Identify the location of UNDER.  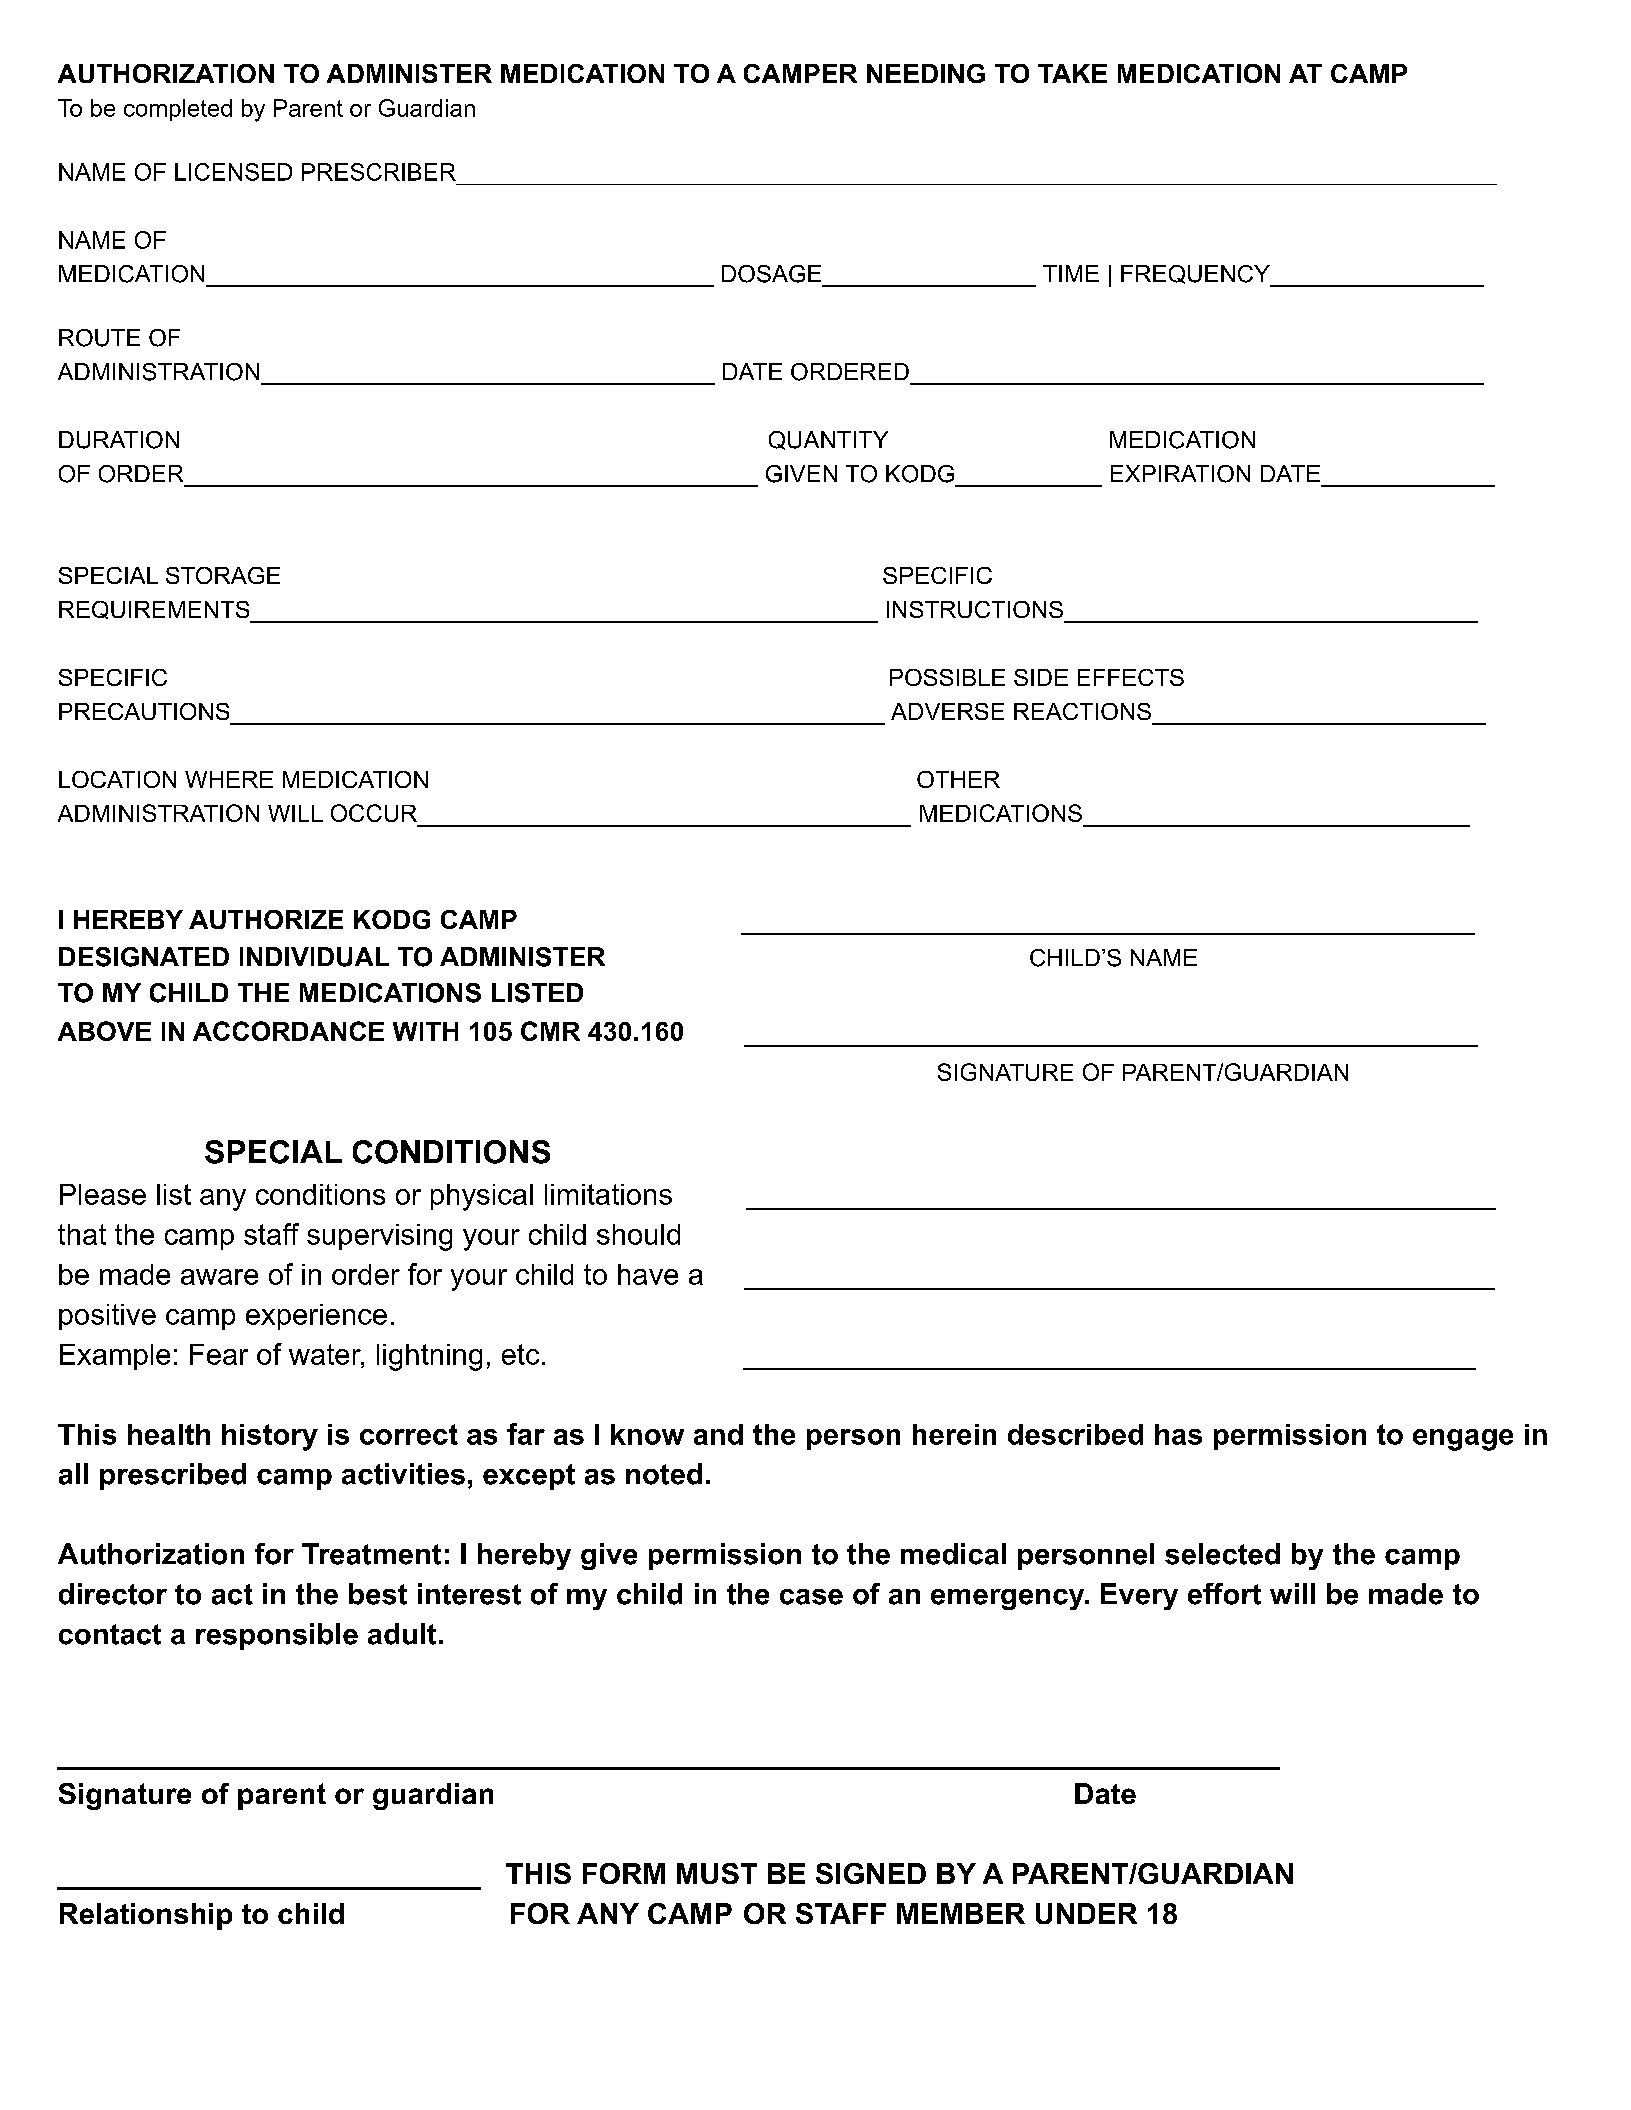
(1086, 1913).
